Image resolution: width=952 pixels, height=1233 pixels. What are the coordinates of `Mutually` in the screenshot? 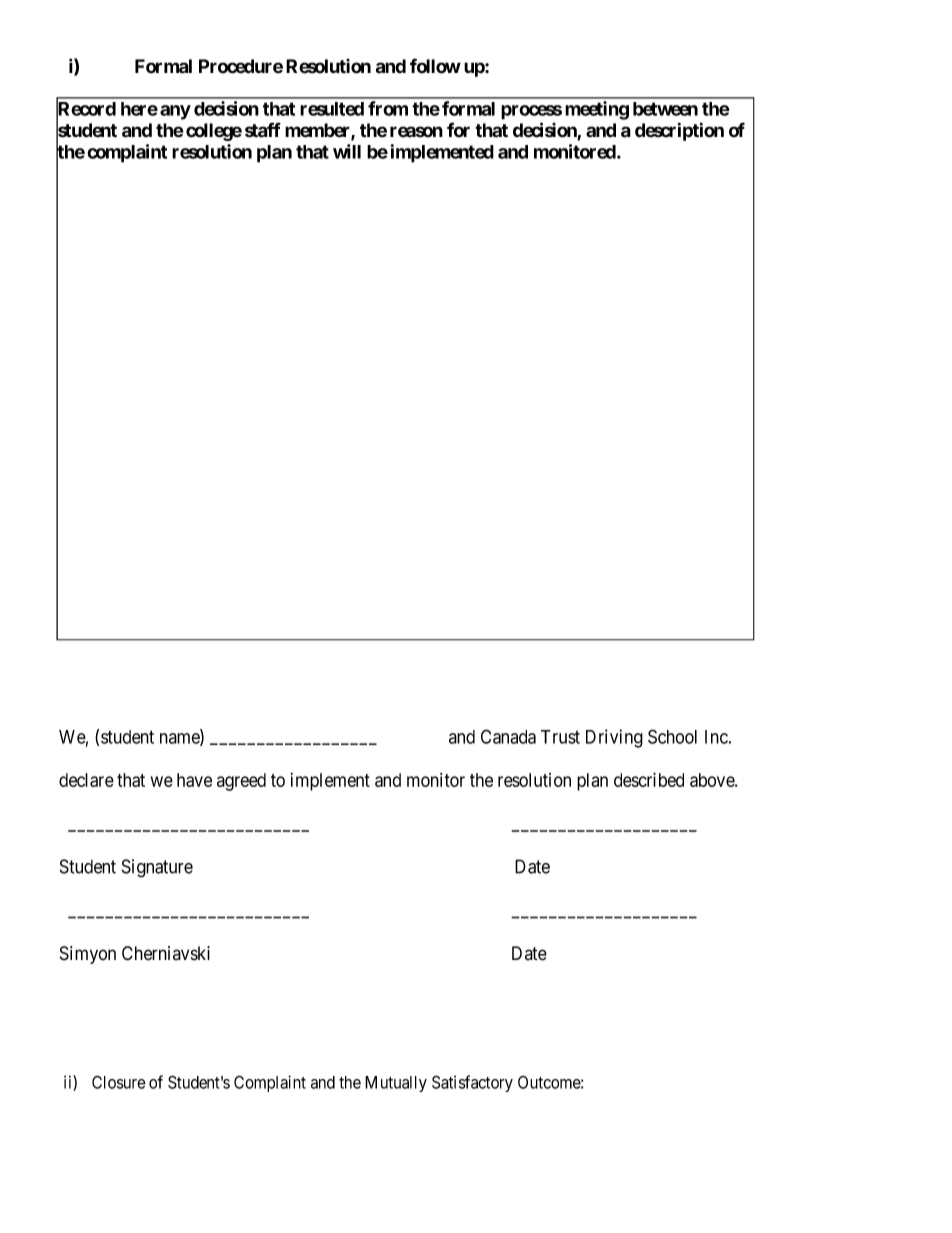 It's located at (396, 1084).
